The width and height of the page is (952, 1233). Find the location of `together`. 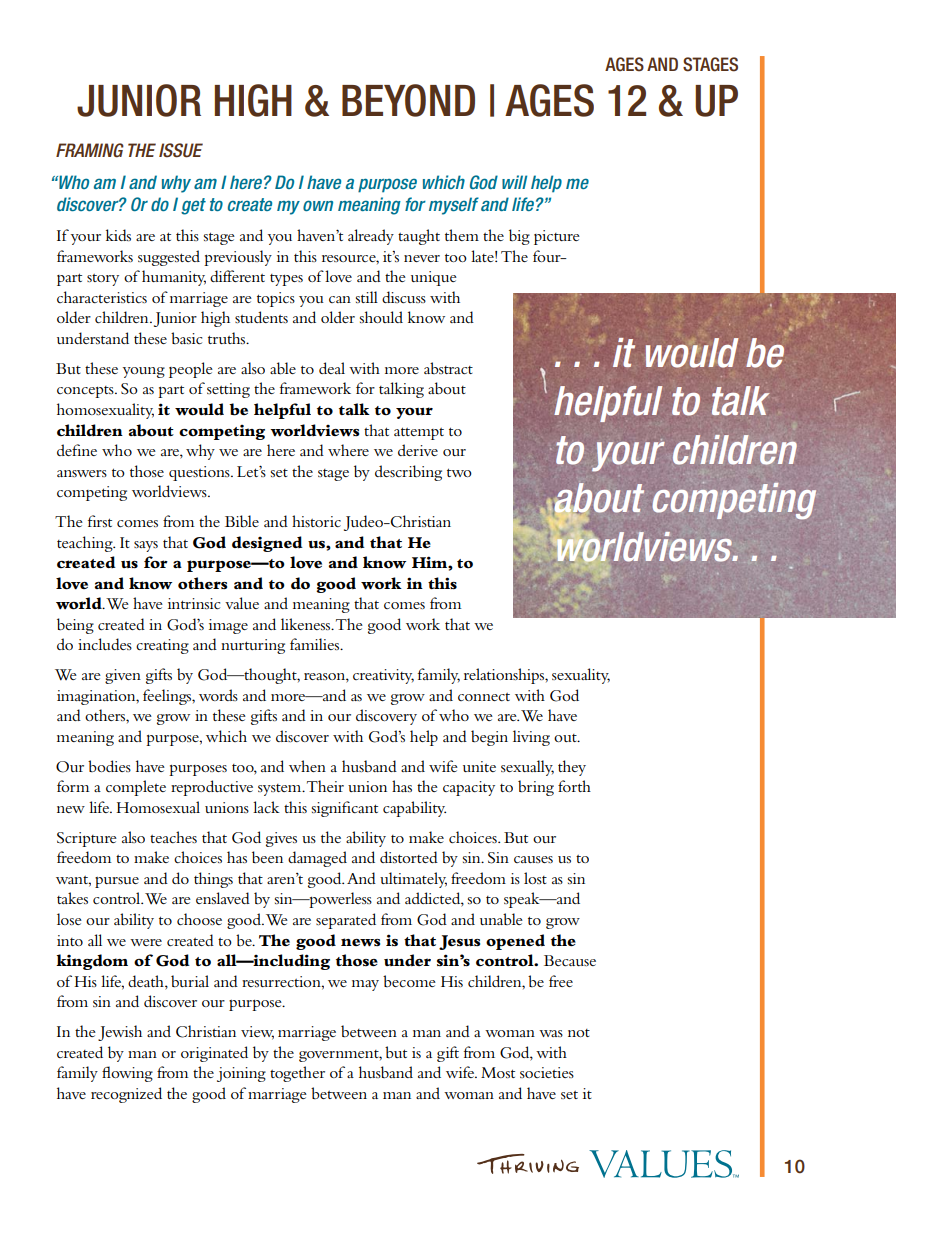

together is located at coordinates (297, 1074).
